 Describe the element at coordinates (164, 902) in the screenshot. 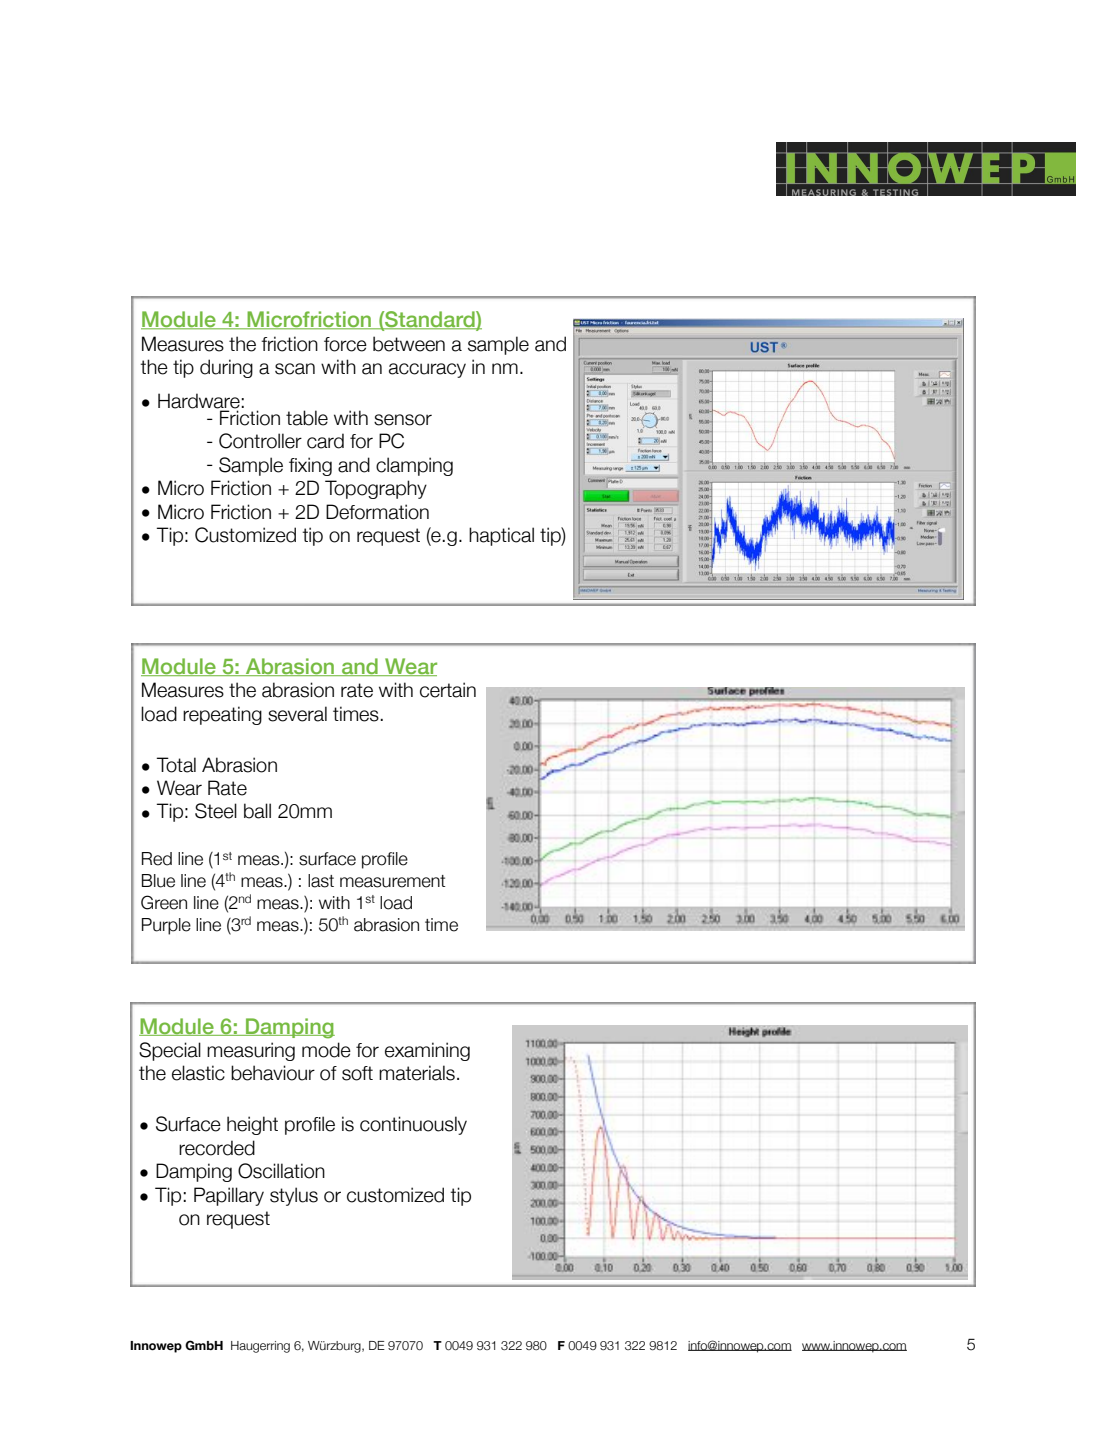

I see `Green` at that location.
